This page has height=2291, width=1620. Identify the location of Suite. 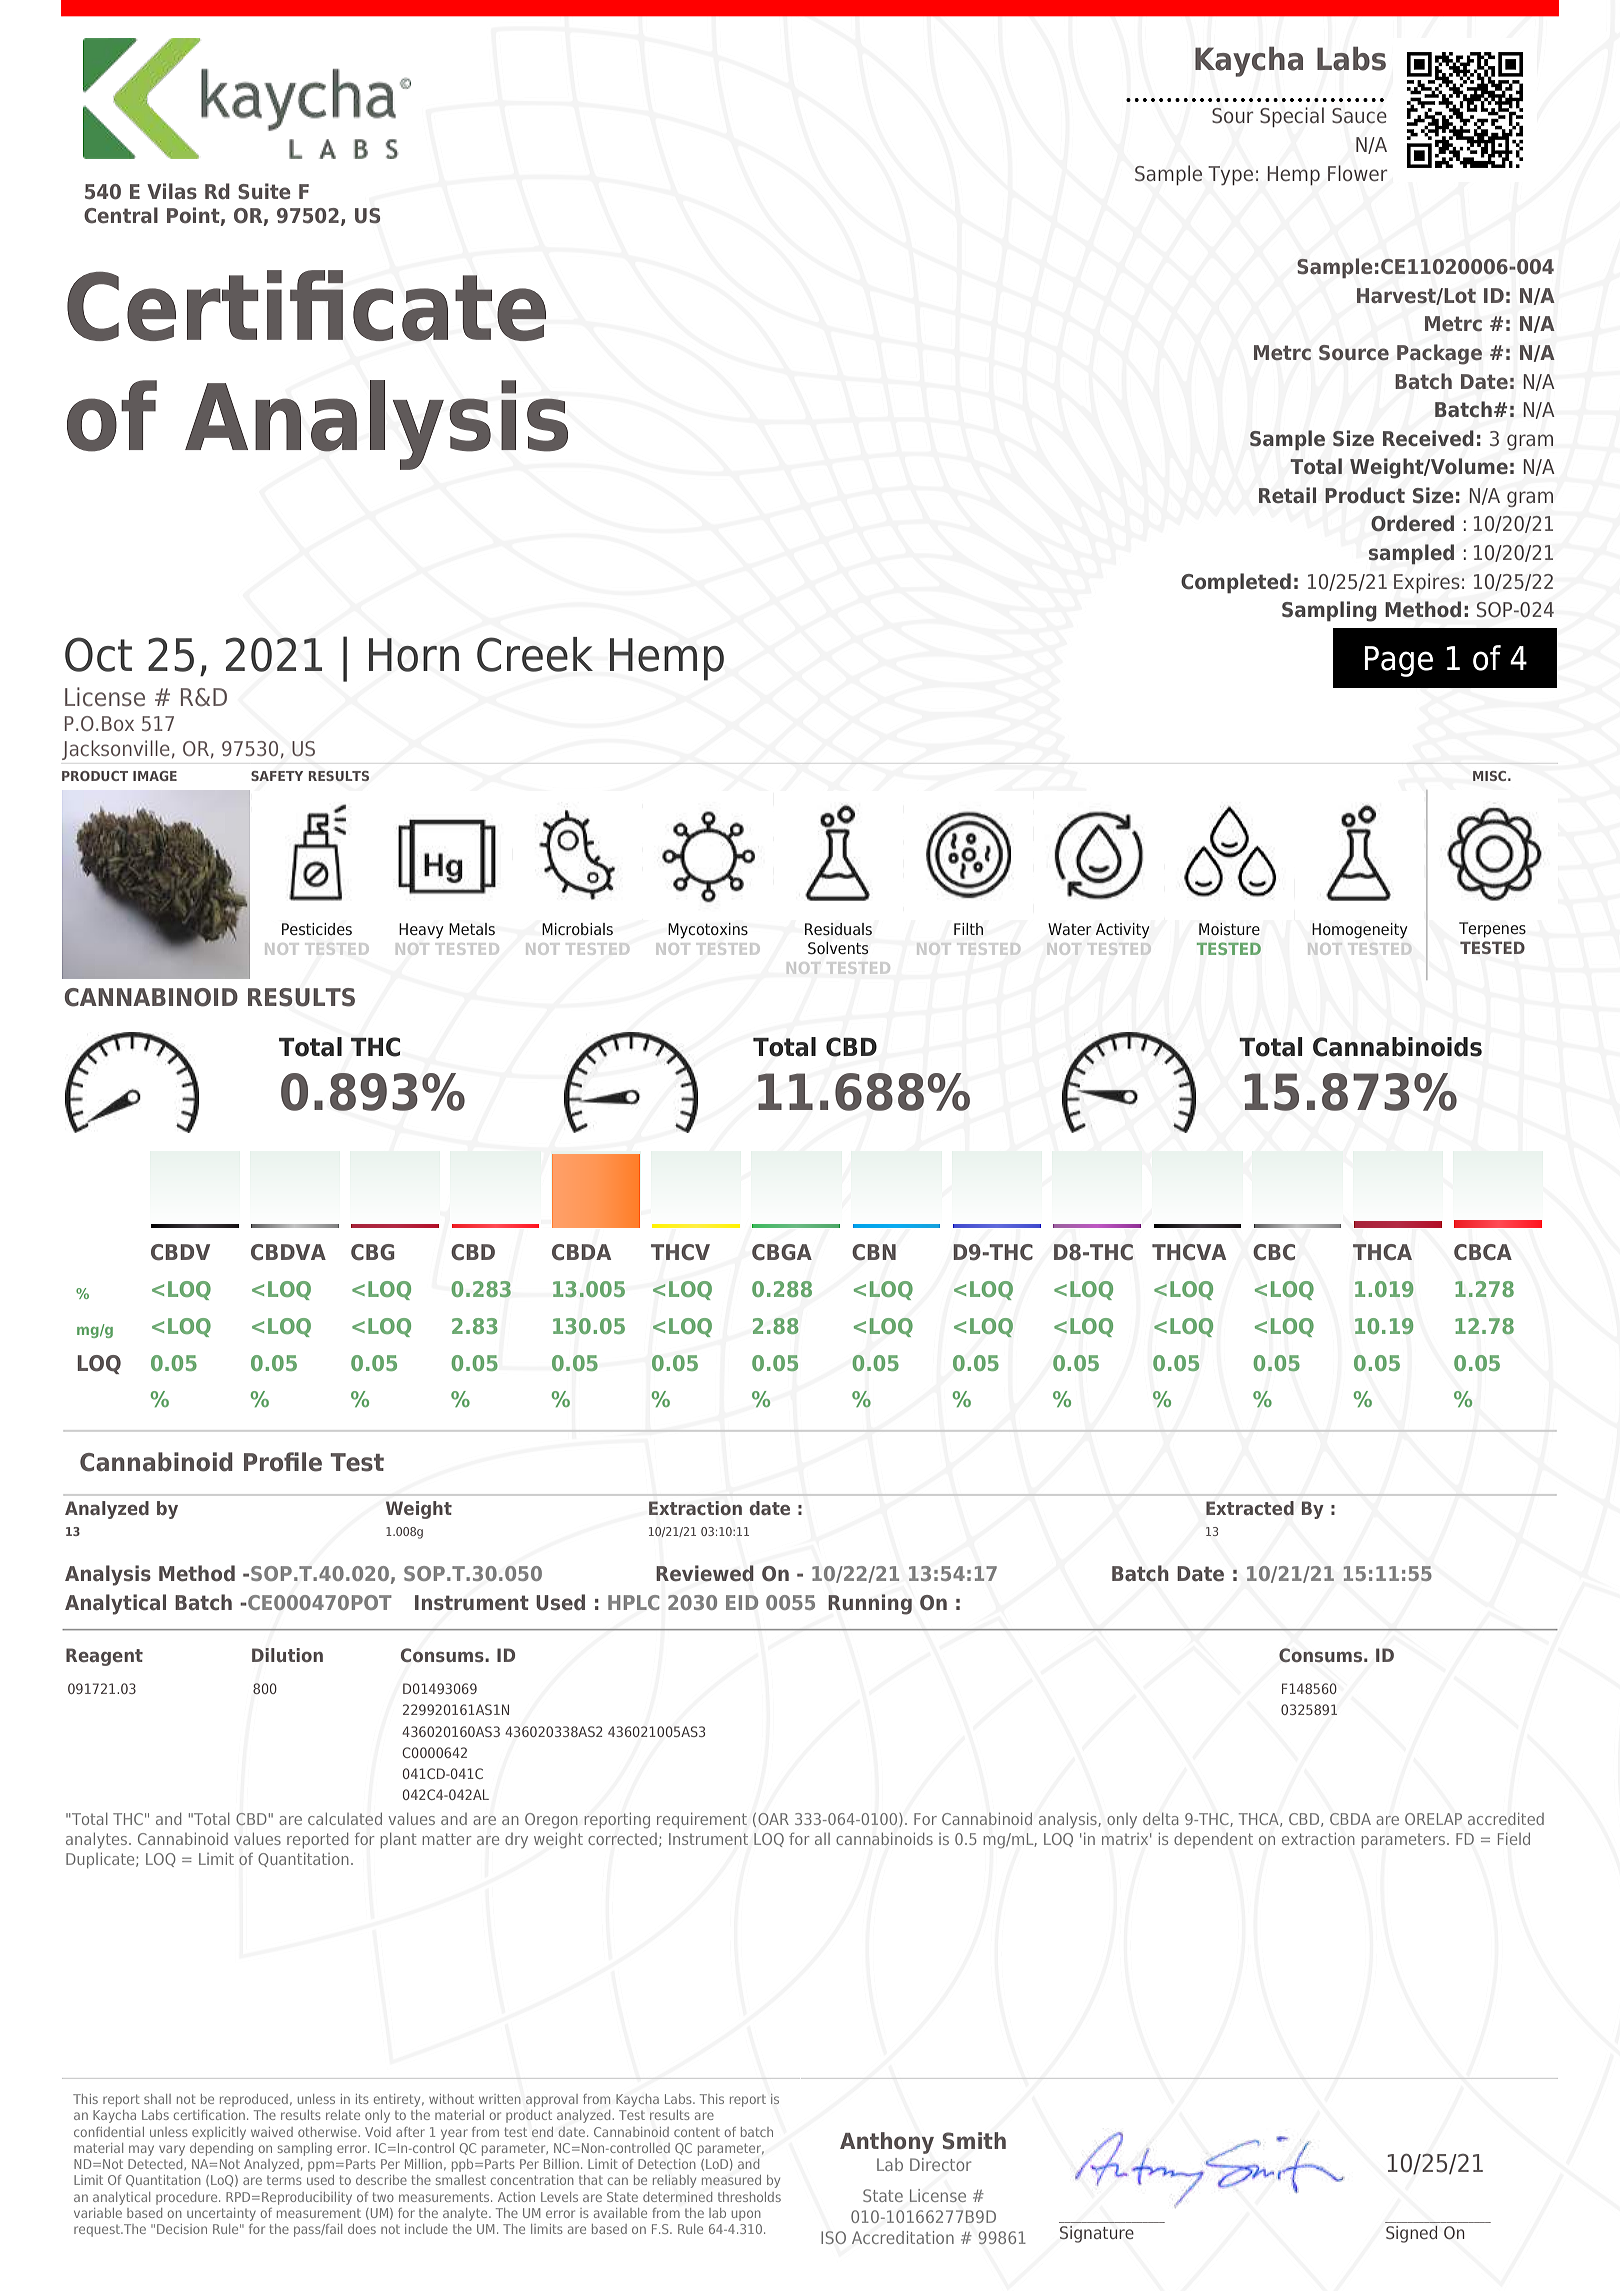
(264, 191).
